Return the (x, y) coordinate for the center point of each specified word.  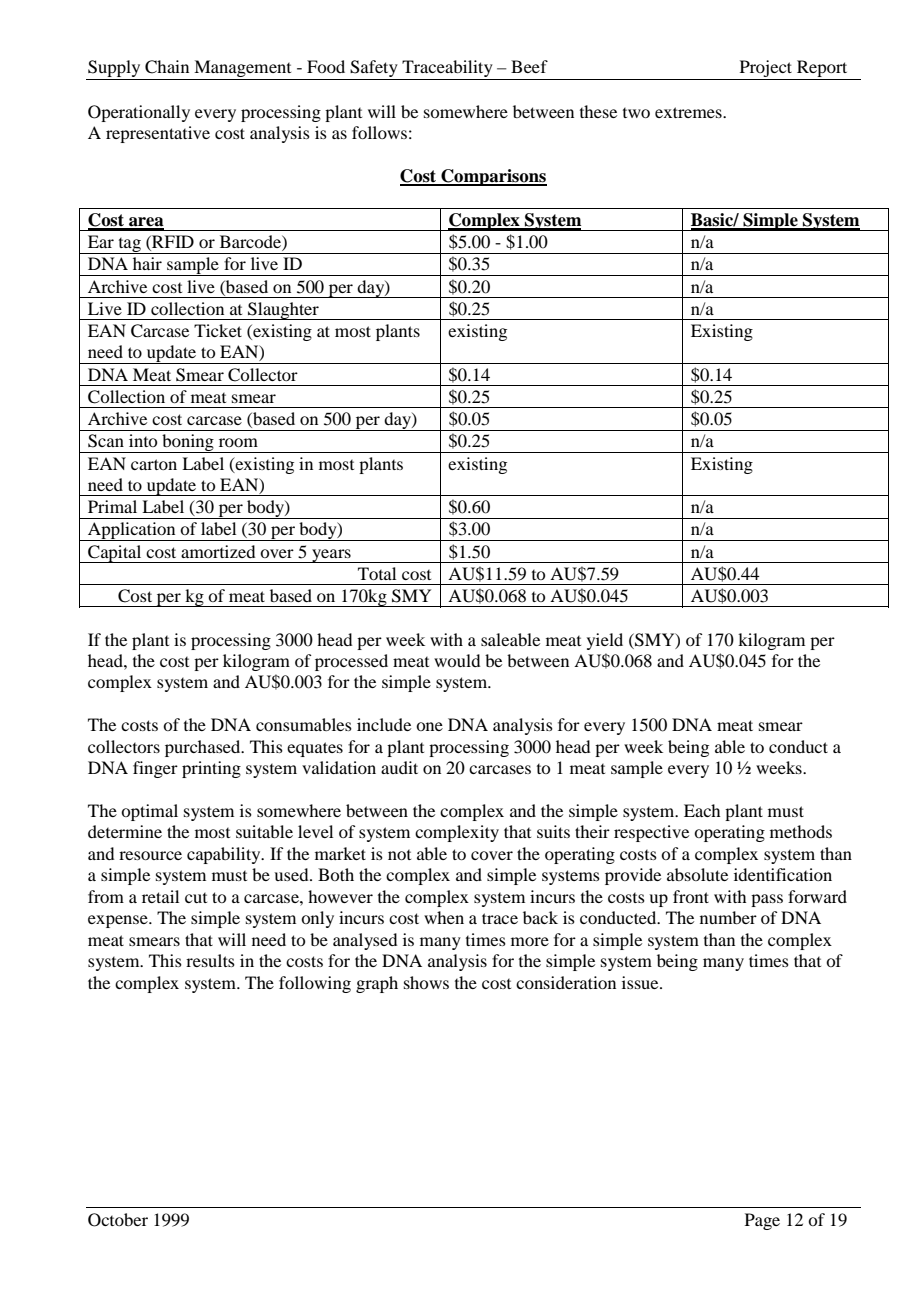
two (636, 113)
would (457, 660)
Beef (529, 66)
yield (605, 641)
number (728, 917)
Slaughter (283, 311)
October (118, 1220)
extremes (689, 112)
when (444, 917)
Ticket (218, 330)
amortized (218, 551)
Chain (167, 67)
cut (196, 898)
